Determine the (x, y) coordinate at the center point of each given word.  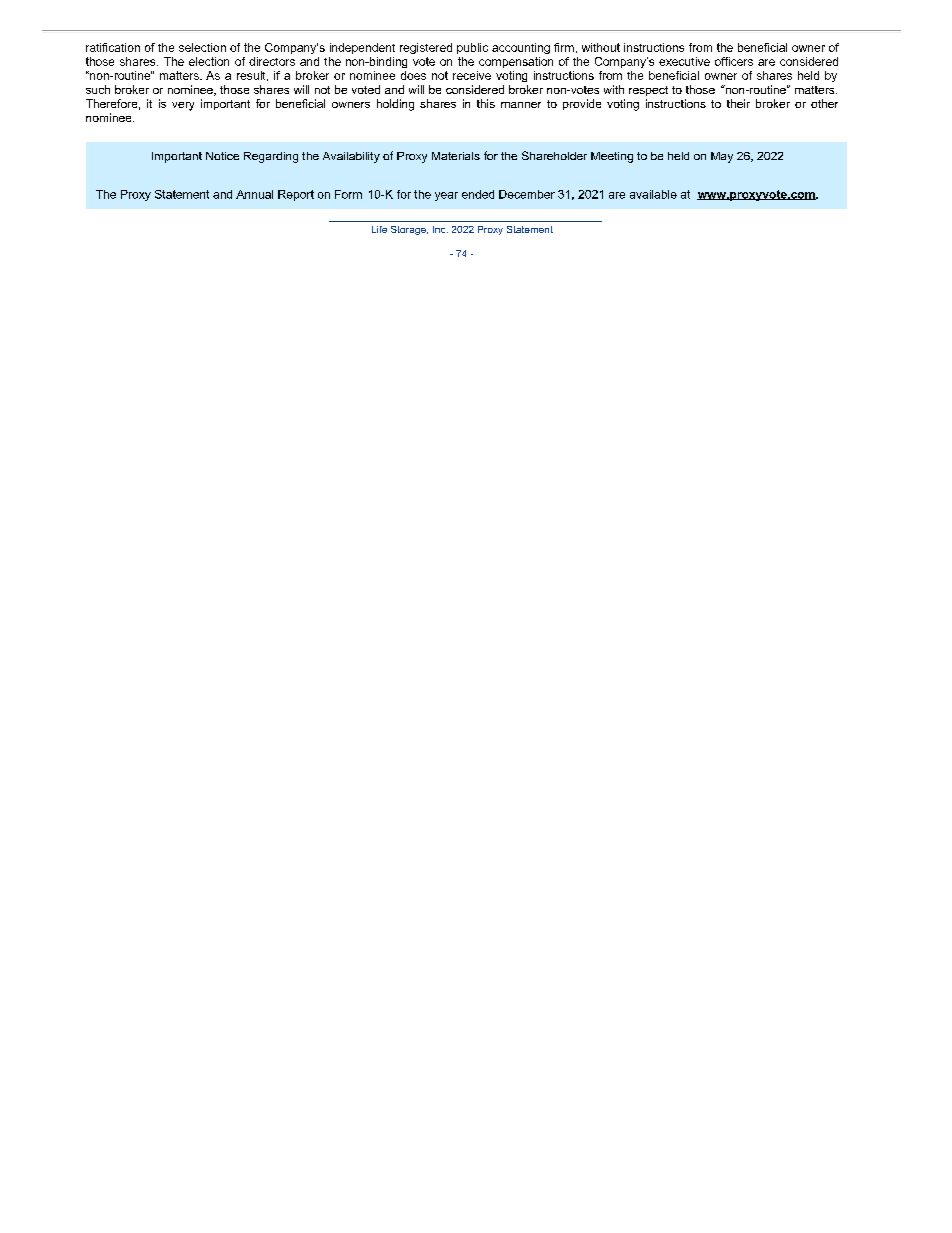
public (472, 48)
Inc (440, 229)
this (486, 103)
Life (379, 229)
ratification (113, 47)
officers (734, 61)
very (183, 106)
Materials (456, 156)
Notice (222, 156)
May (722, 157)
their (738, 103)
